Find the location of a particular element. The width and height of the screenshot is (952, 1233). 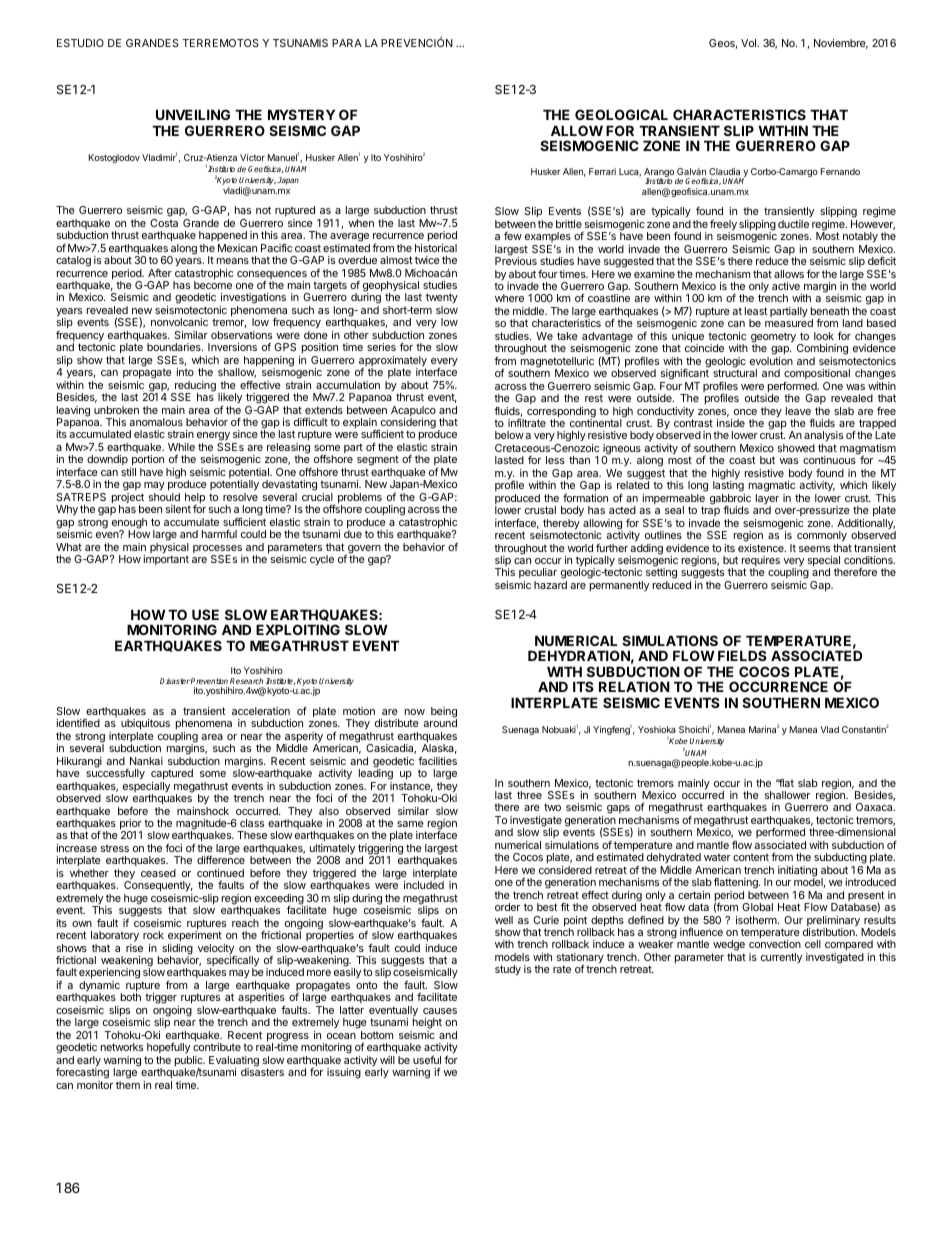

content is located at coordinates (751, 857).
